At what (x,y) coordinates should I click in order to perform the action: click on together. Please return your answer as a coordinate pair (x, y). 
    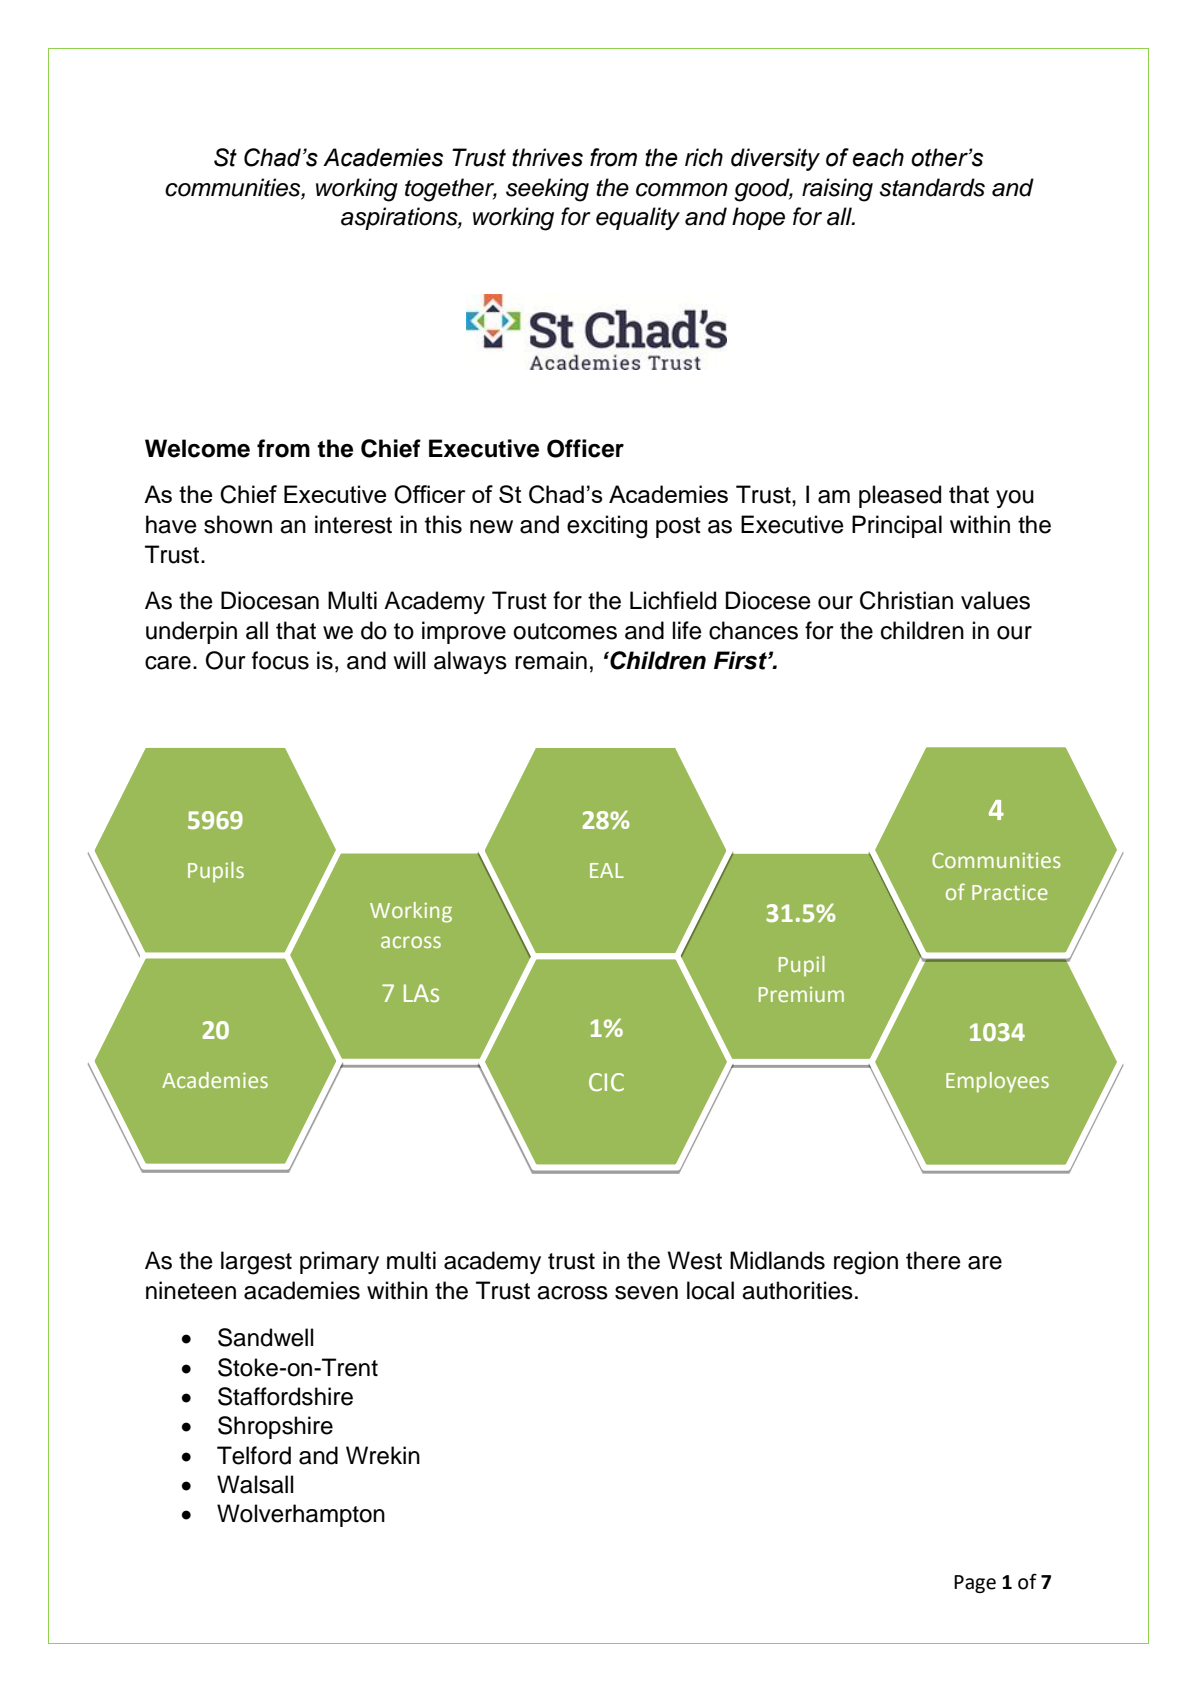
    Looking at the image, I should click on (451, 190).
